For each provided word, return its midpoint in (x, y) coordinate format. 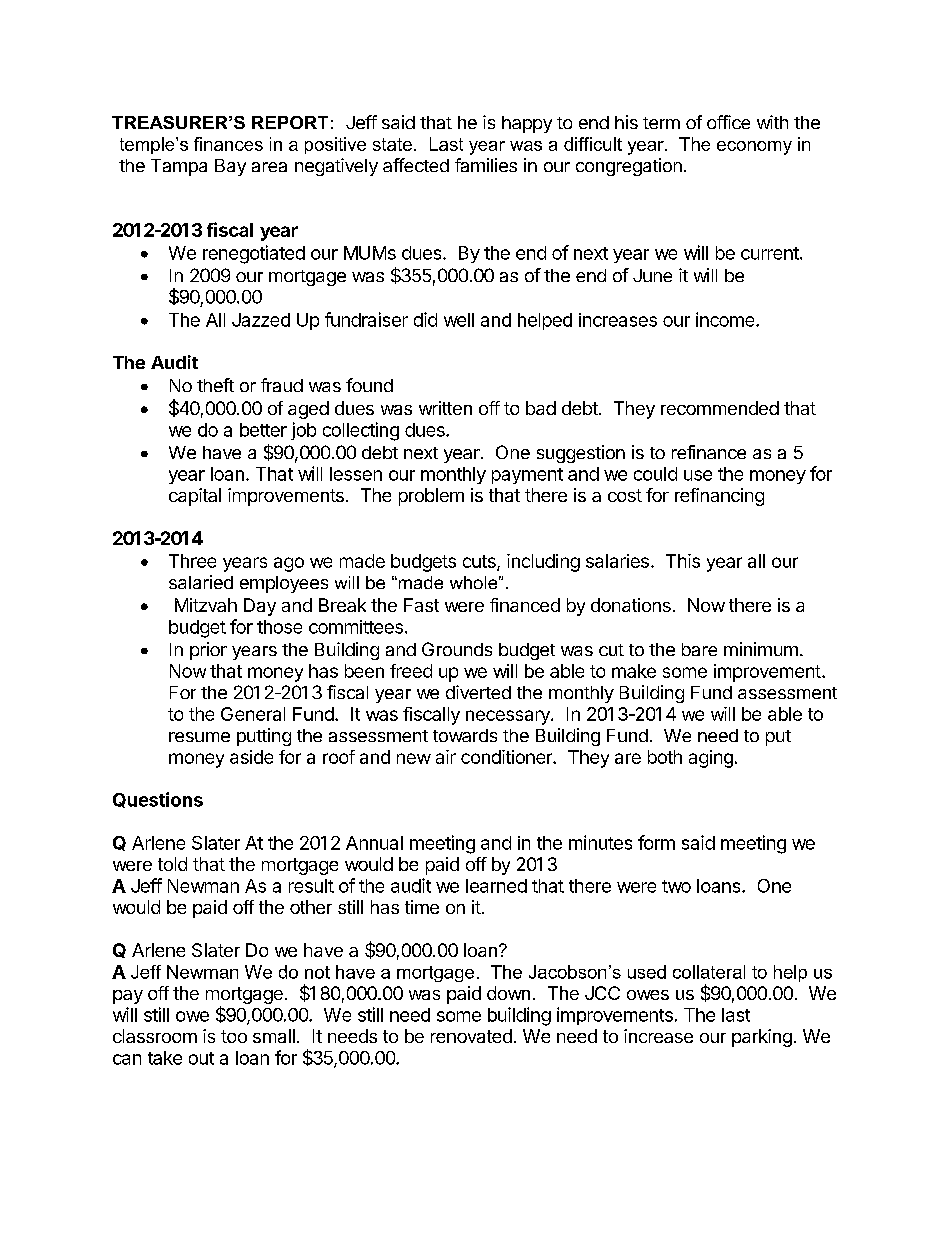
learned (496, 886)
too (234, 1036)
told (172, 864)
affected (416, 165)
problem (431, 497)
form (656, 842)
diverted (478, 692)
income (726, 319)
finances (228, 144)
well (459, 320)
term (661, 123)
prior (208, 651)
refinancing (719, 497)
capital (195, 497)
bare (699, 649)
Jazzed (261, 320)
